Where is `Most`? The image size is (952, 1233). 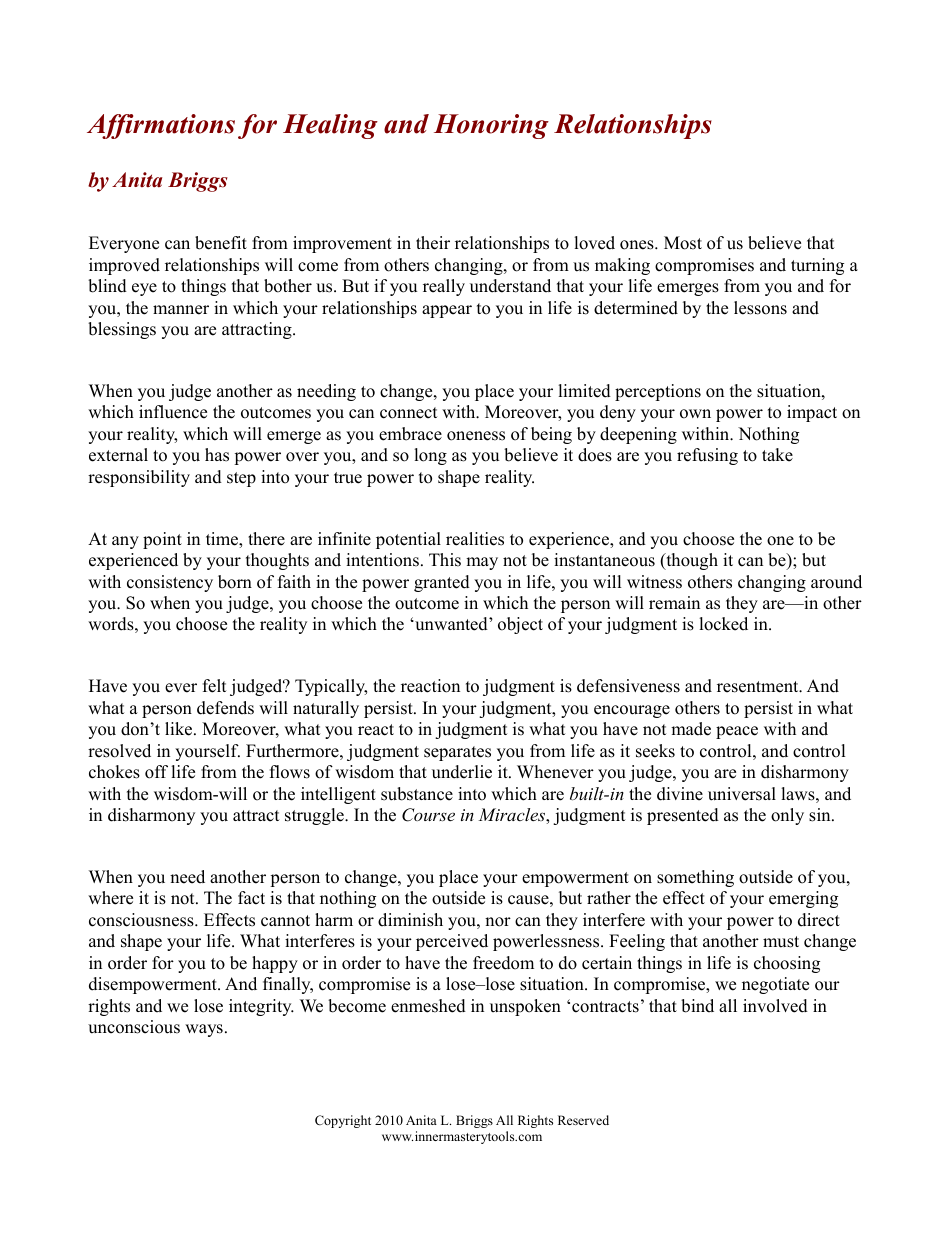 Most is located at coordinates (683, 243).
